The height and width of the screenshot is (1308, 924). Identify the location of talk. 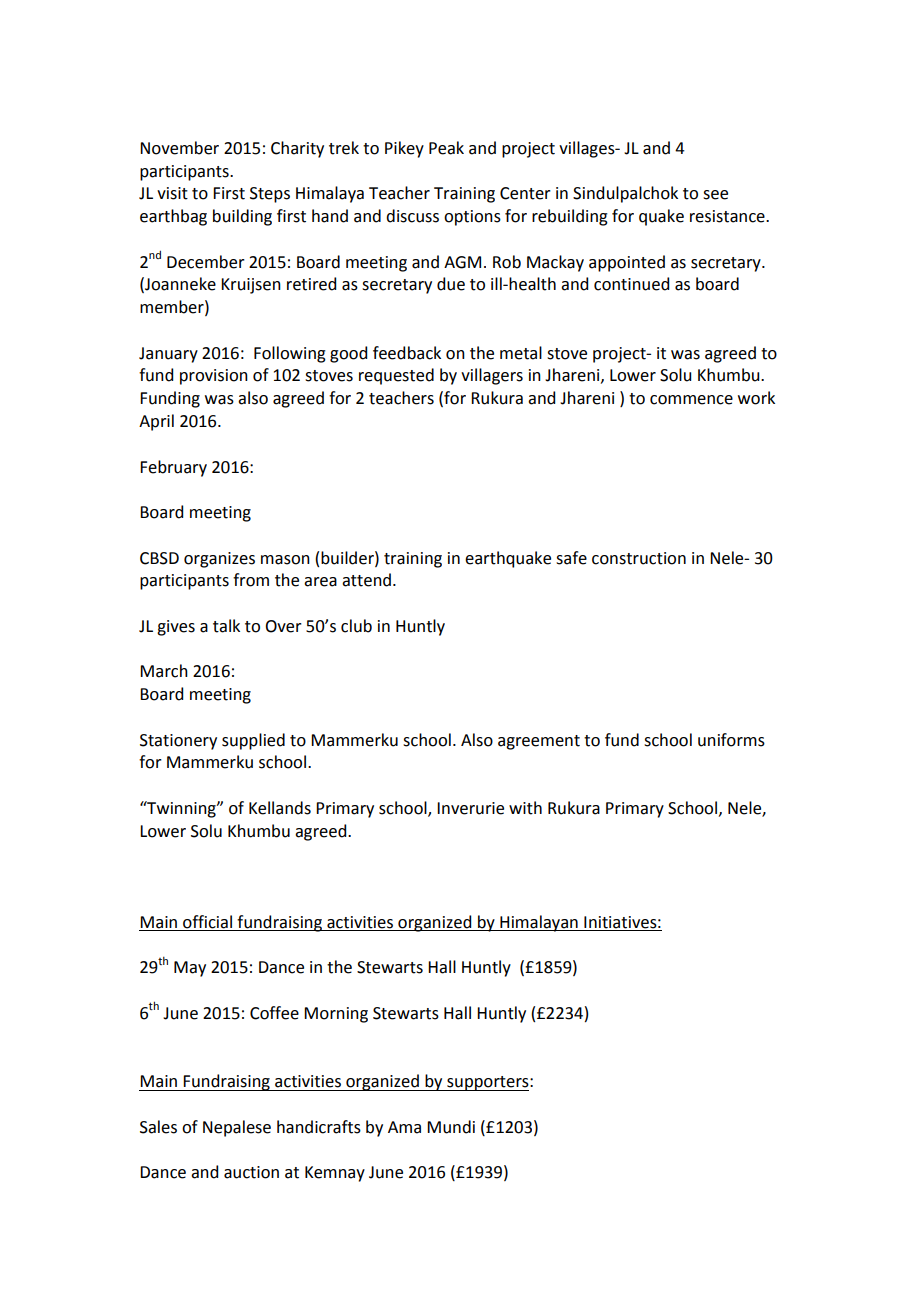
(226, 626).
